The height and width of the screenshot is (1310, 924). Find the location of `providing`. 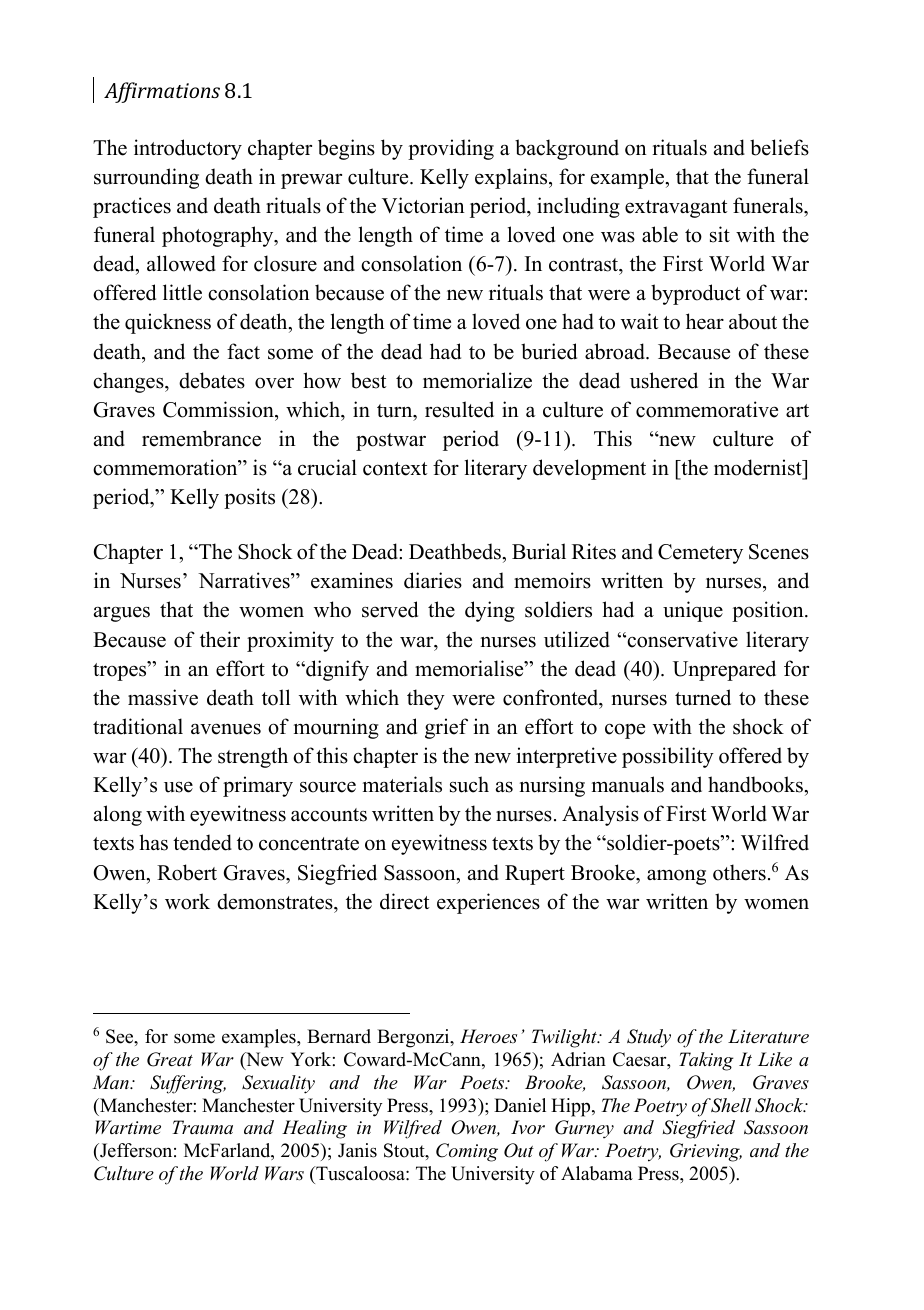

providing is located at coordinates (451, 149).
